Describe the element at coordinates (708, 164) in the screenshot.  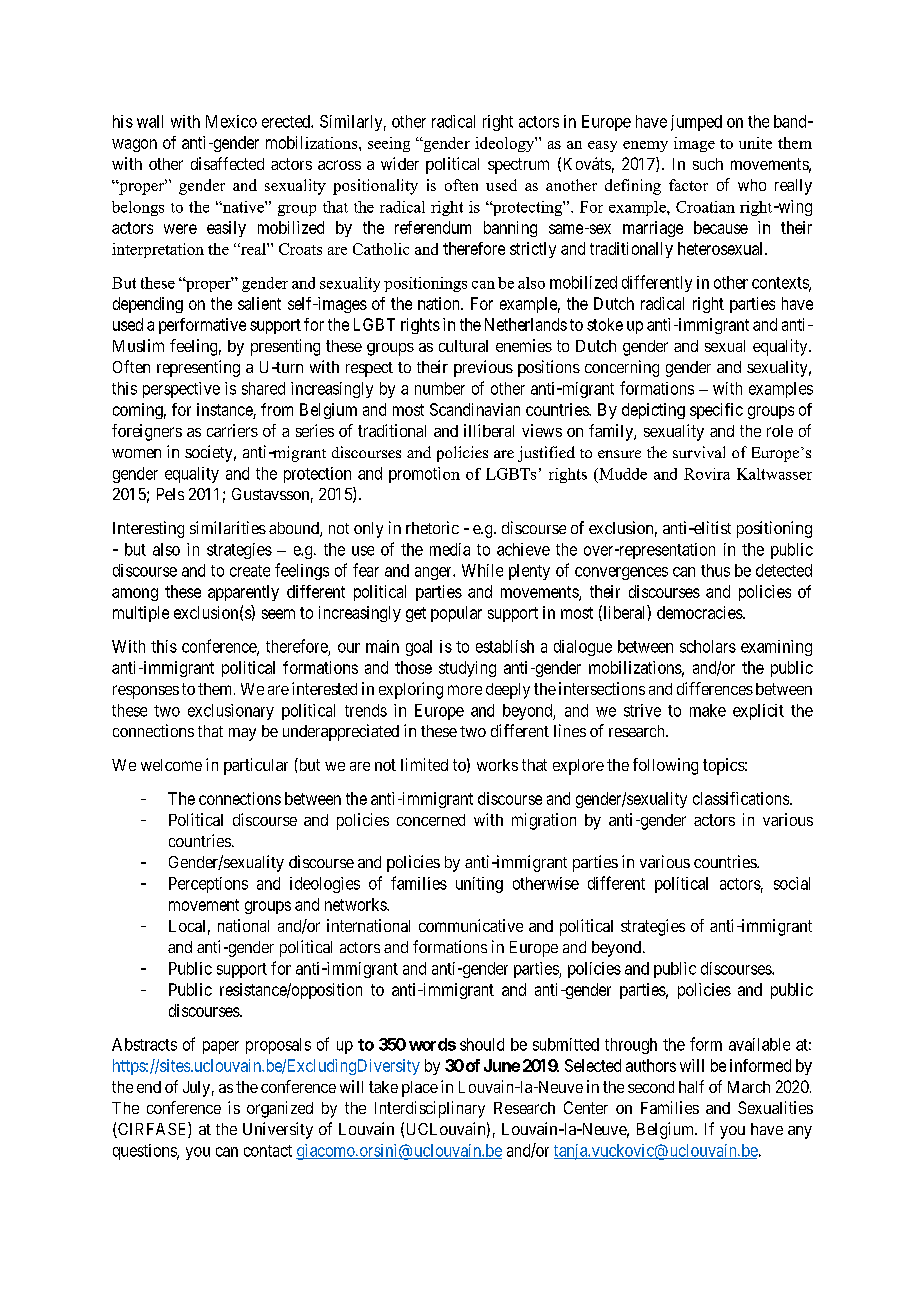
I see `such` at that location.
